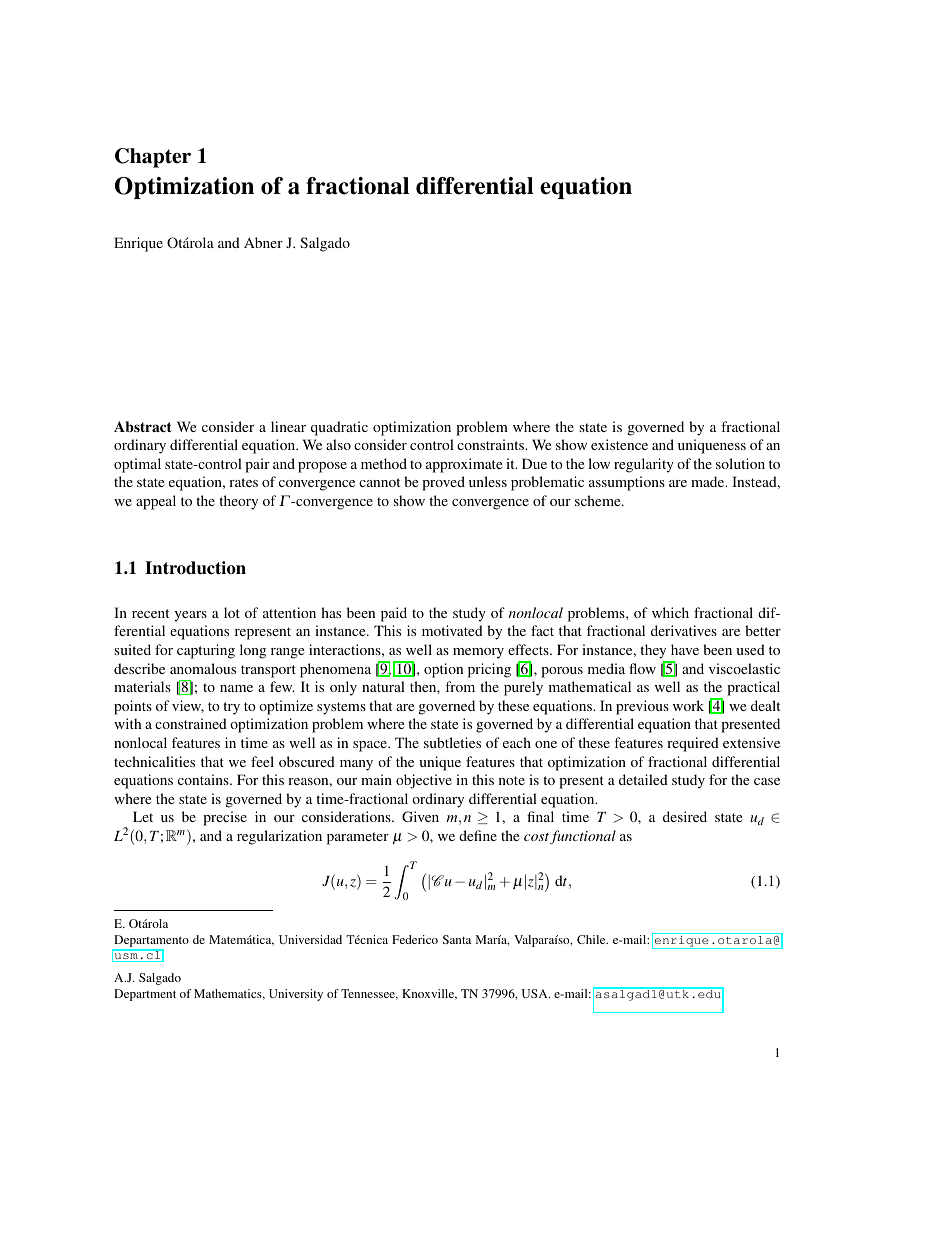 The height and width of the image is (1233, 952). I want to click on Abner, so click(263, 242).
